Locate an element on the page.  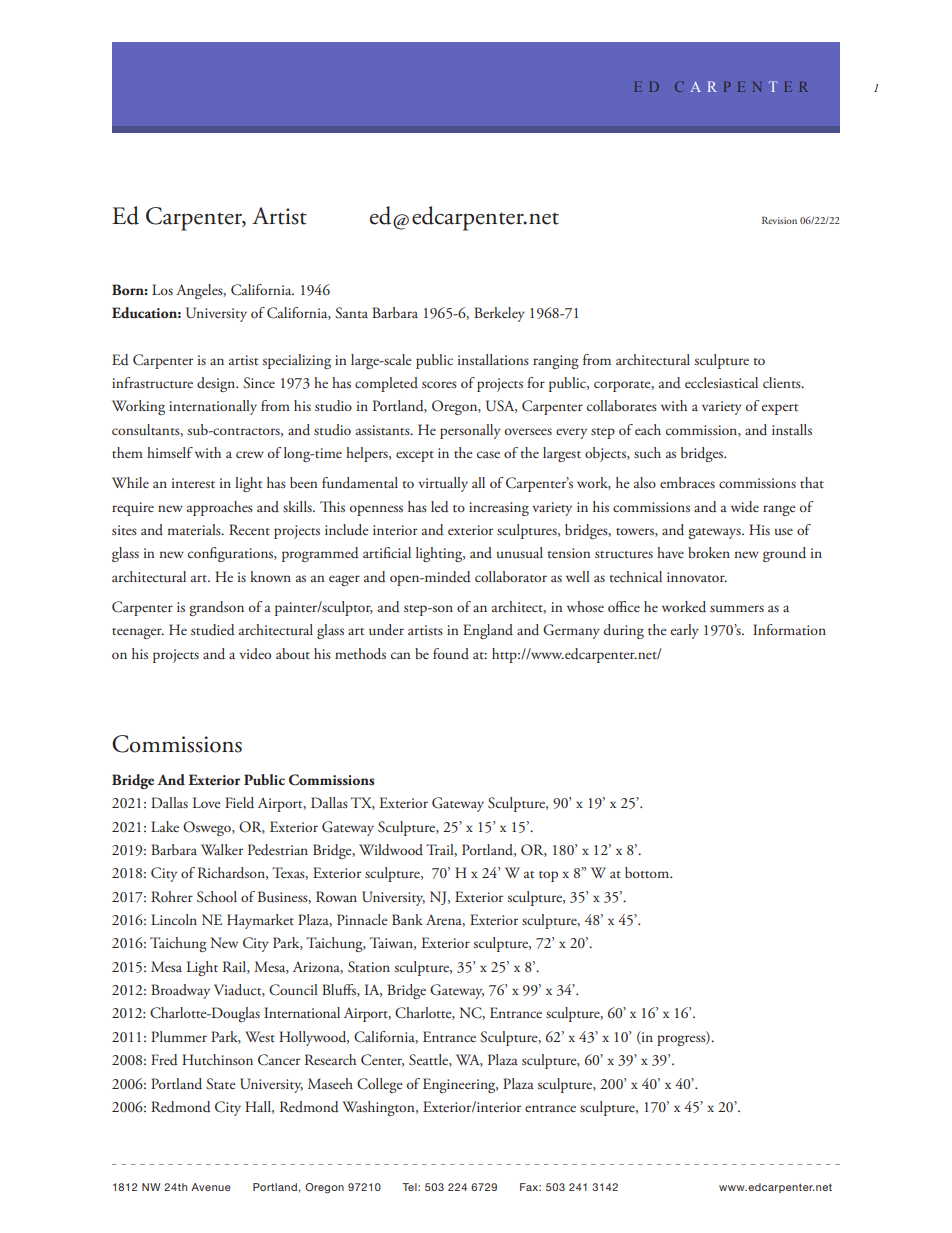
Avenue is located at coordinates (211, 1187).
